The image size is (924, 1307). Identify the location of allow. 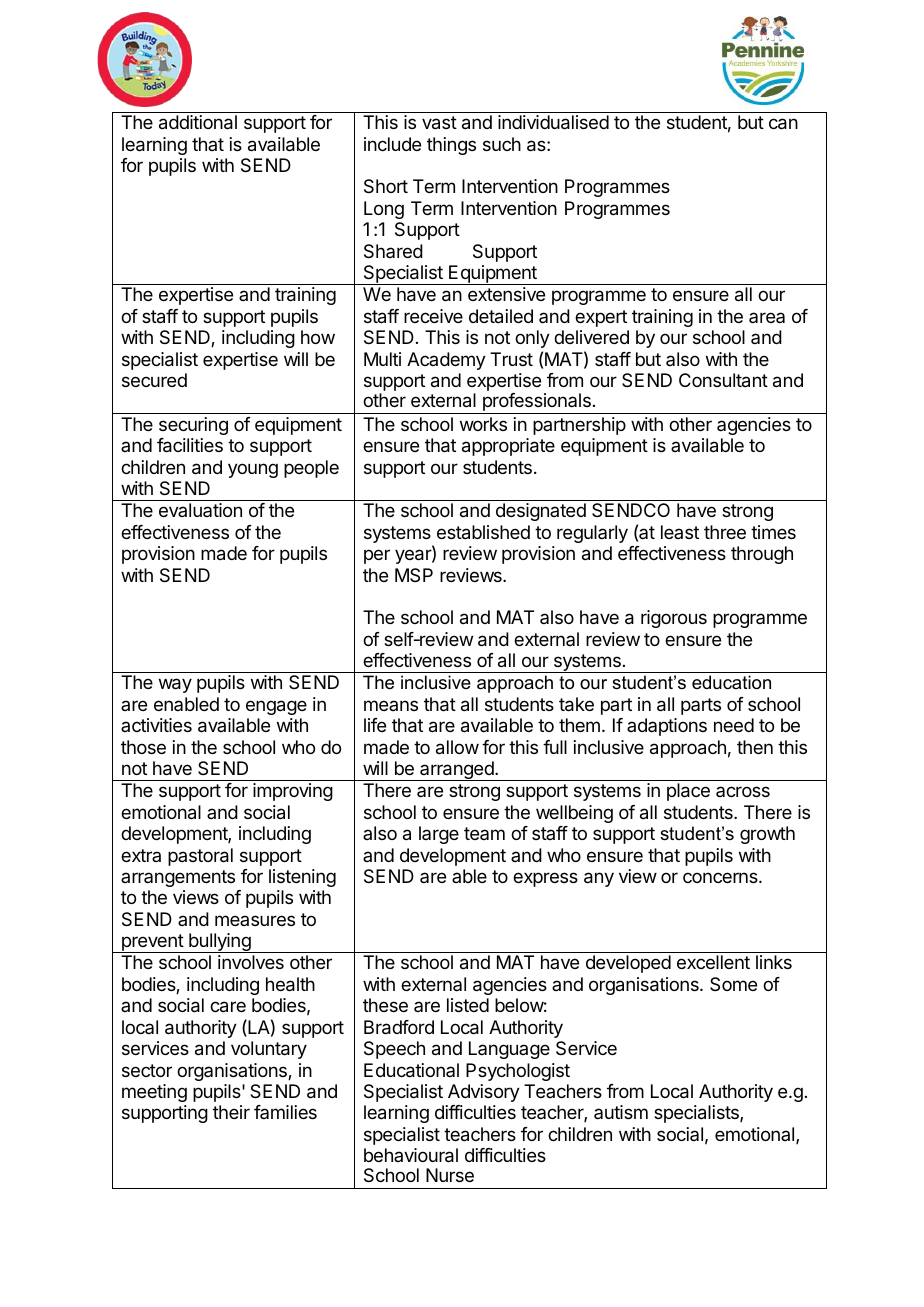
(457, 747).
